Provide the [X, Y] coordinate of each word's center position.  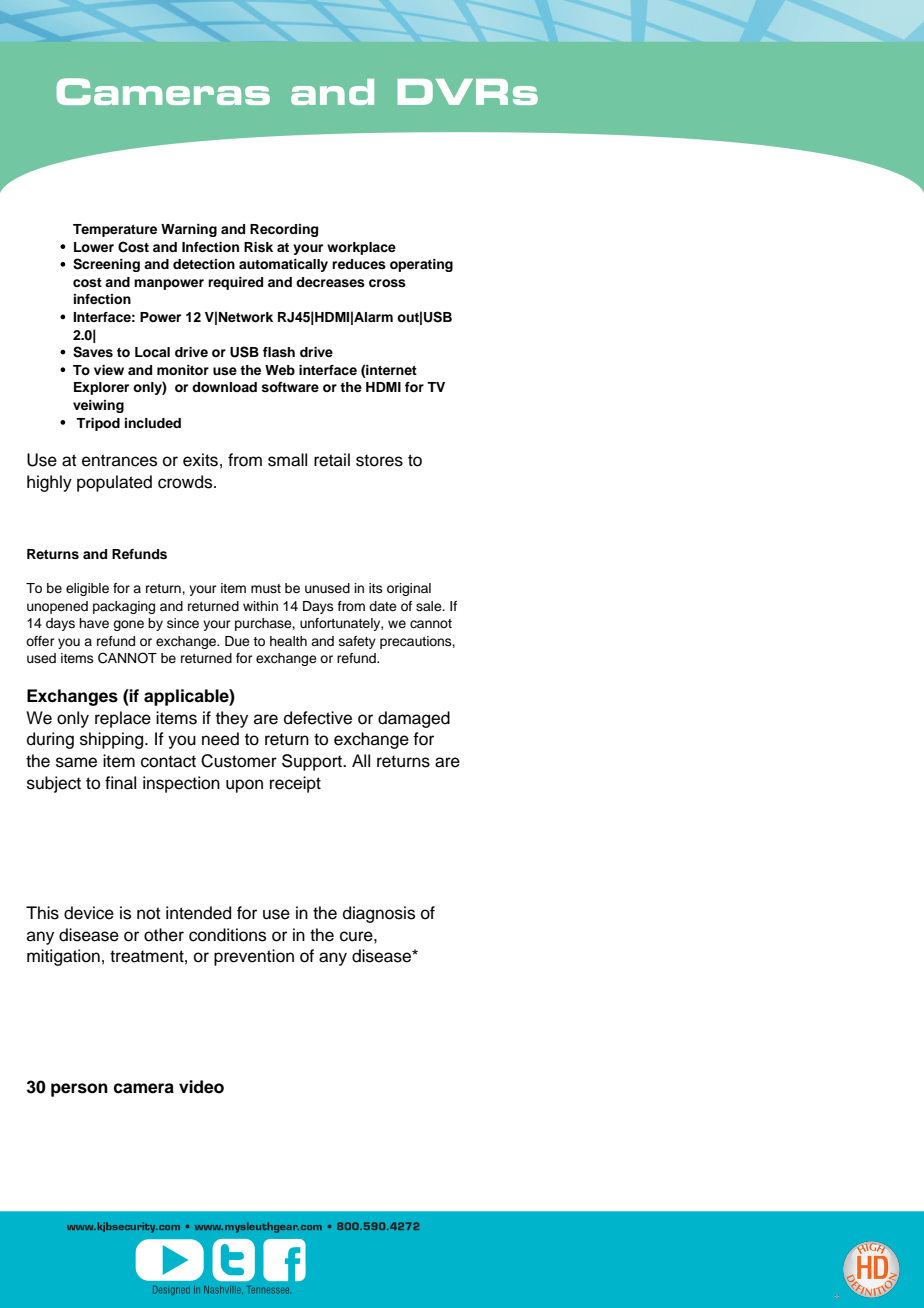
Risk [258, 247]
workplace [361, 248]
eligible [87, 589]
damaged [414, 719]
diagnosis [379, 914]
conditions [227, 935]
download [224, 387]
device [89, 913]
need [220, 739]
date [383, 606]
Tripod [98, 424]
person [79, 1090]
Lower [94, 247]
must [266, 588]
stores [379, 460]
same [76, 762]
